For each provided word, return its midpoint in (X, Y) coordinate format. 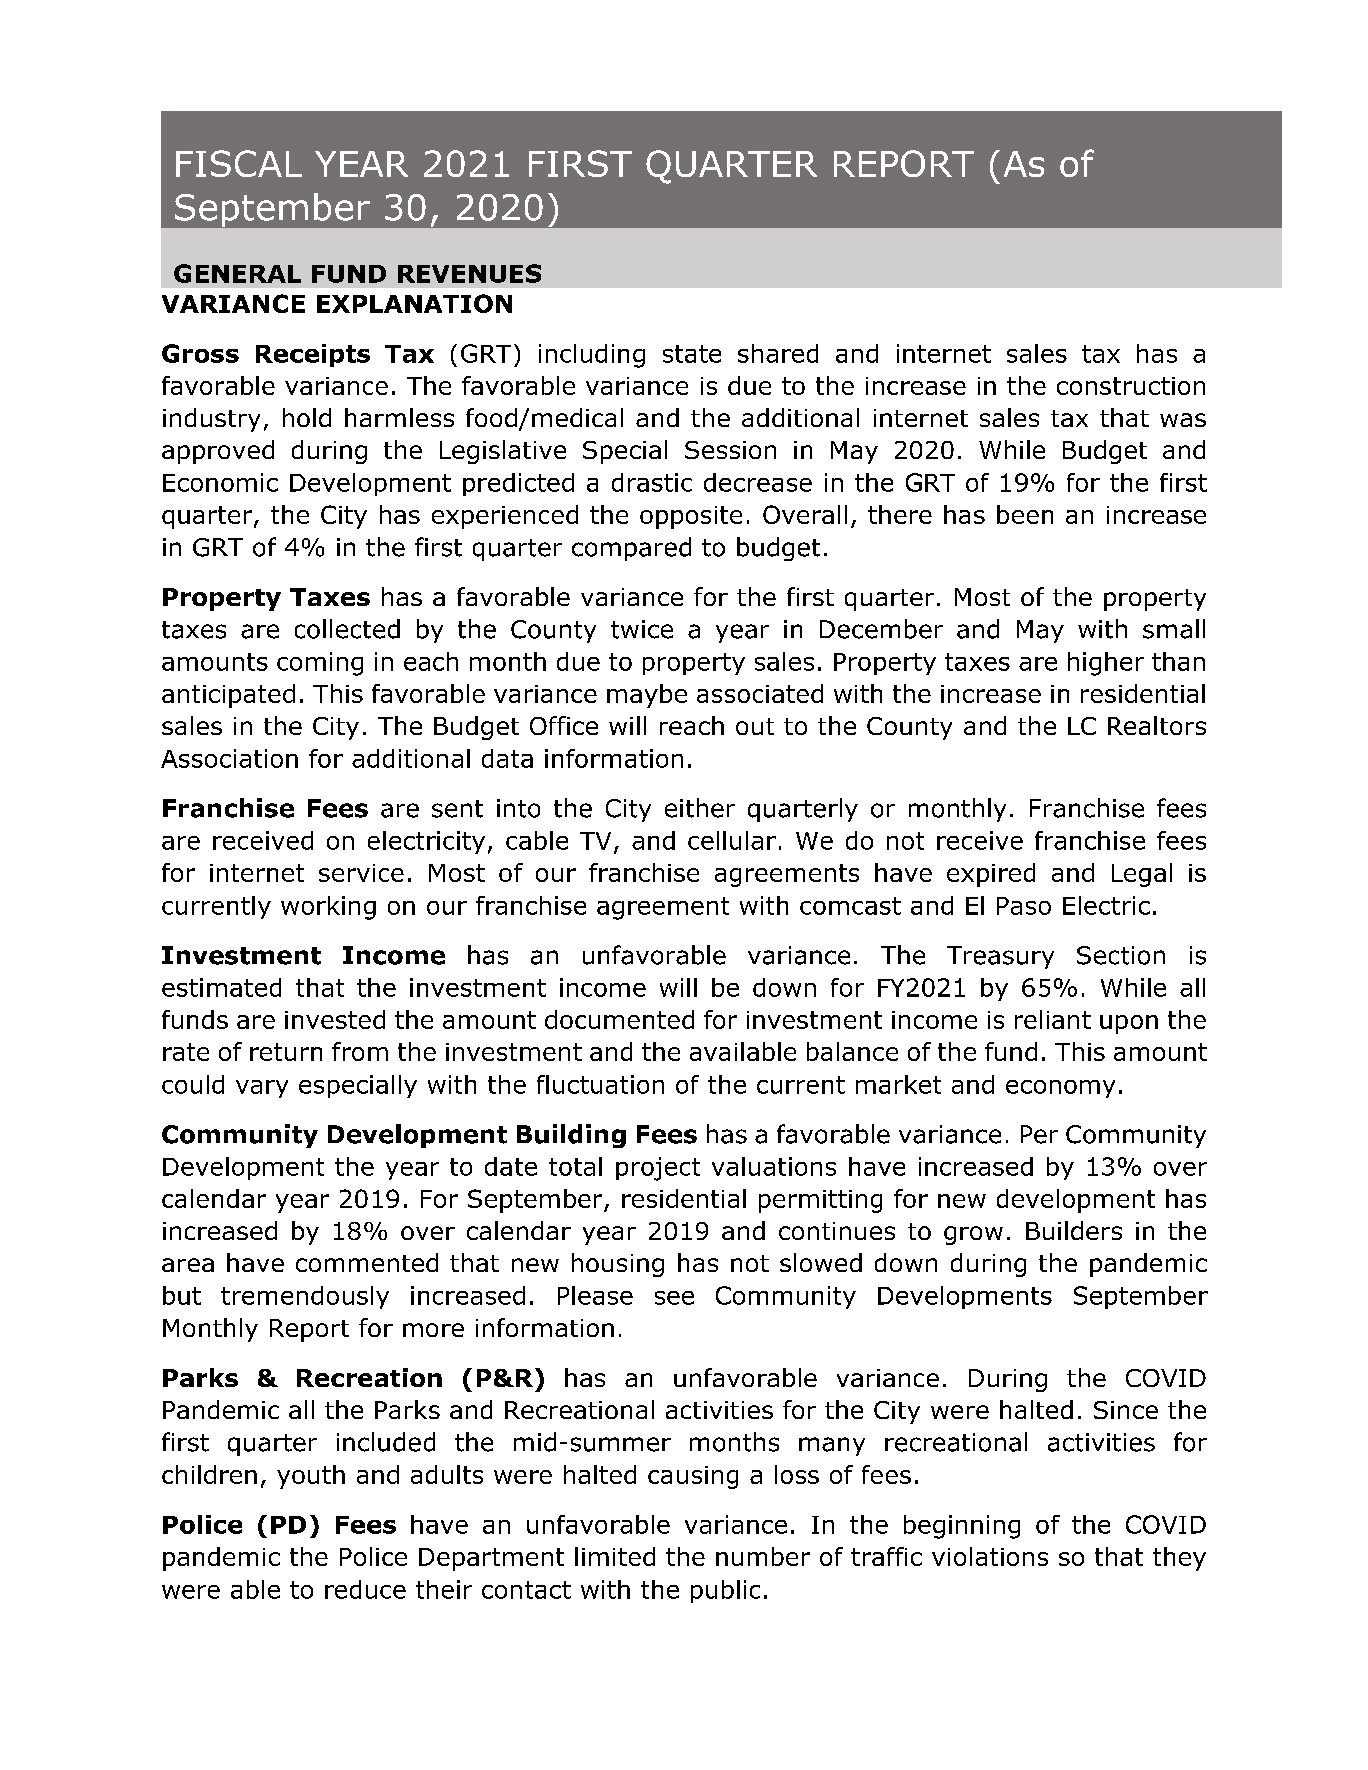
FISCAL (239, 163)
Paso (1024, 906)
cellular (732, 840)
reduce (365, 1589)
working (328, 908)
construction (1131, 386)
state (692, 354)
